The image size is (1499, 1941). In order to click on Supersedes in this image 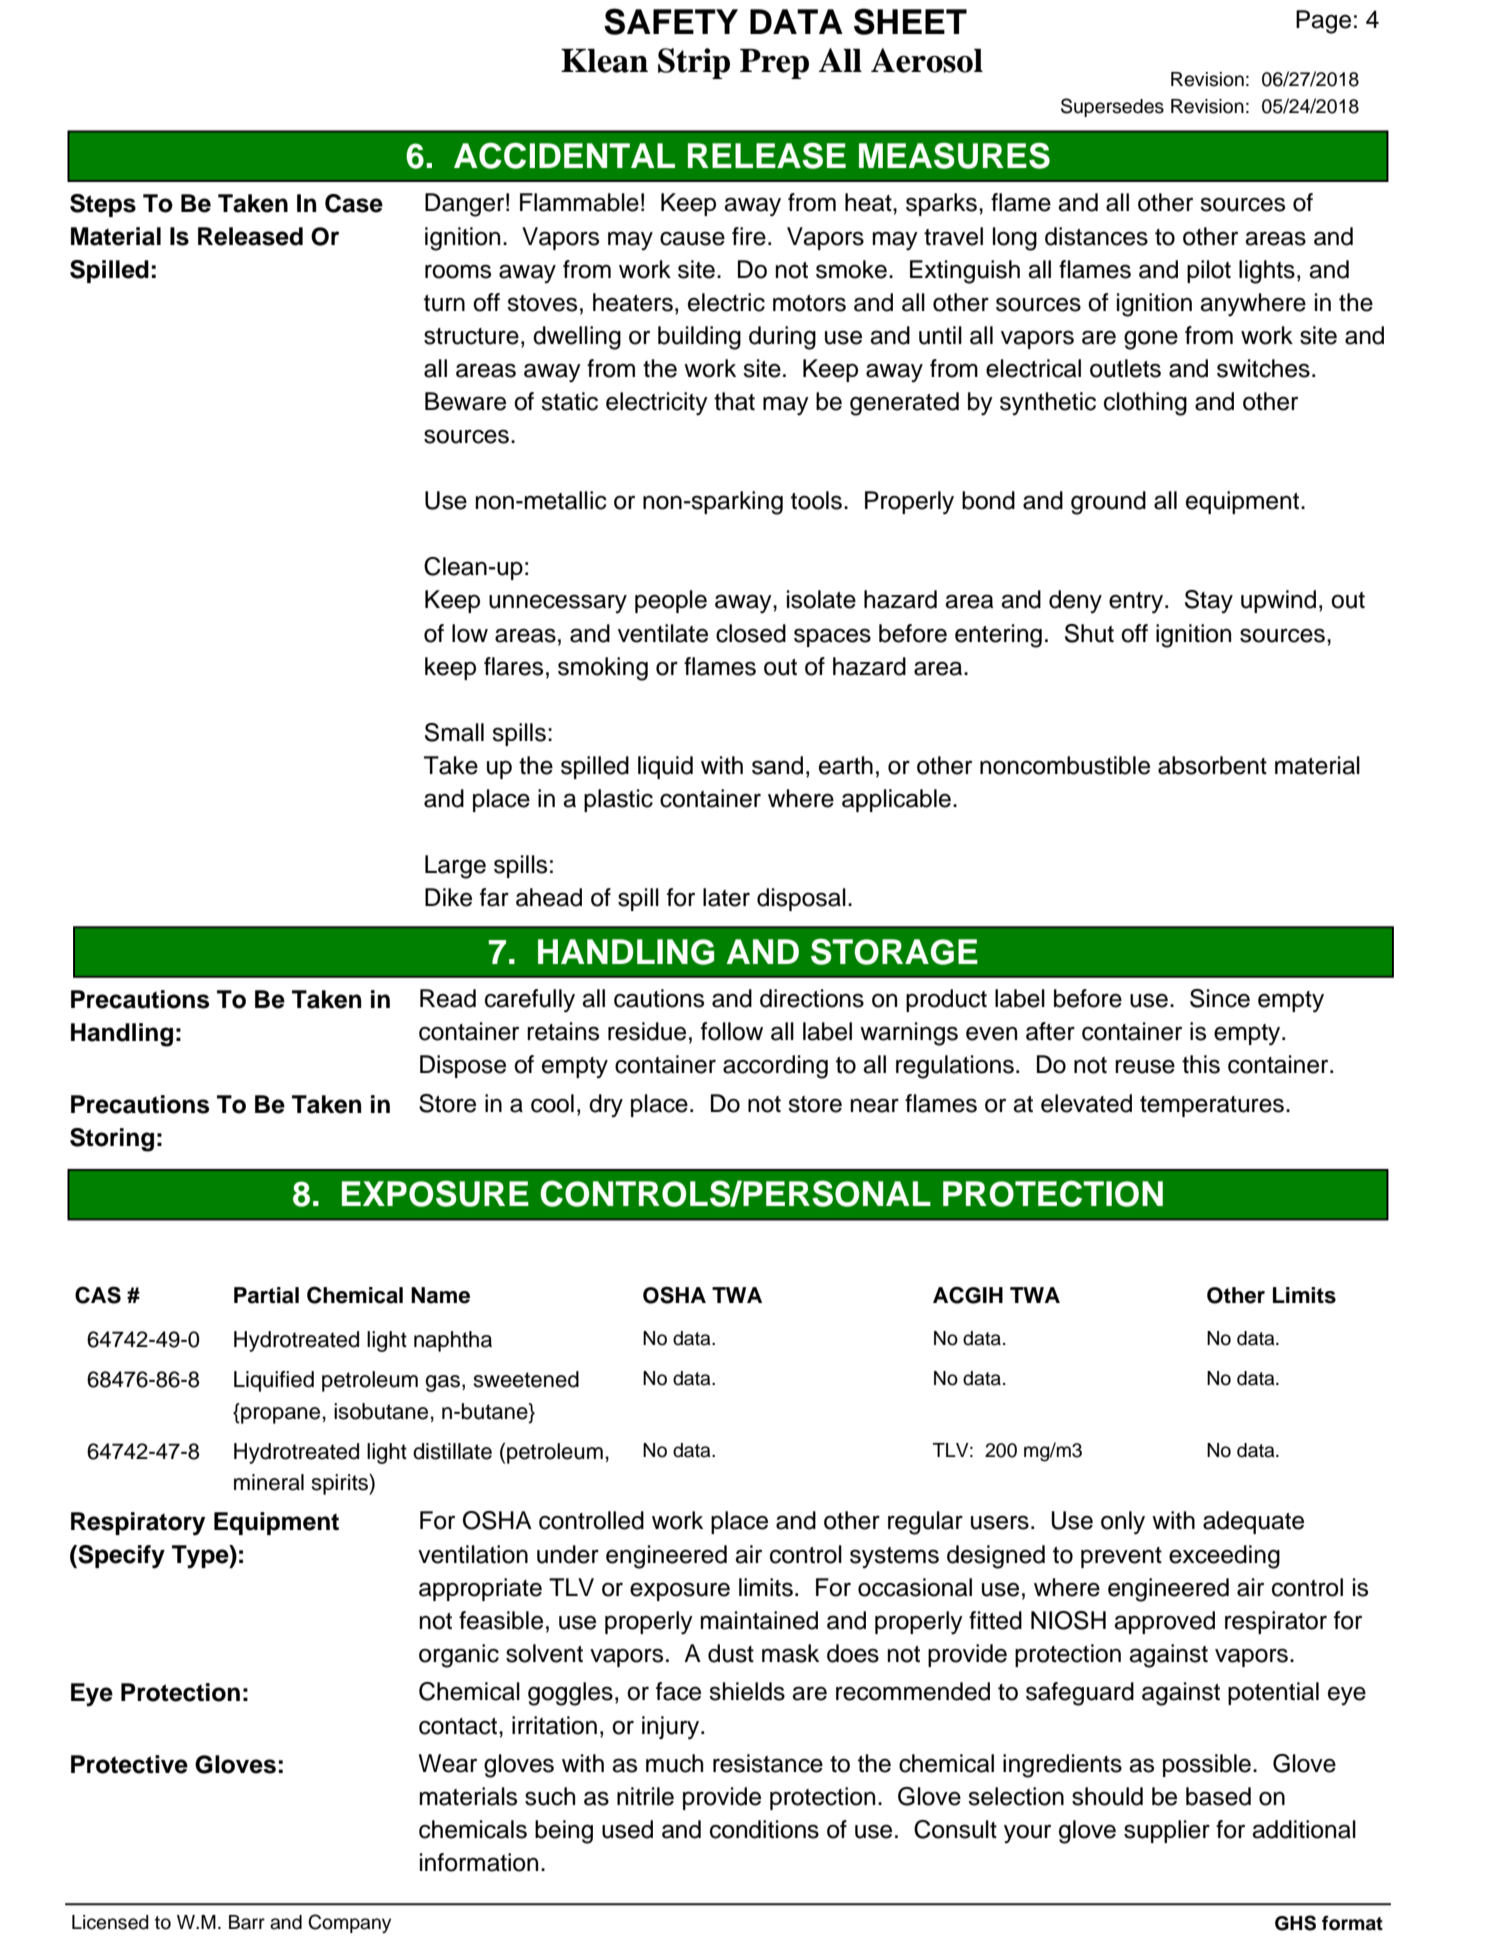, I will do `click(1112, 107)`.
